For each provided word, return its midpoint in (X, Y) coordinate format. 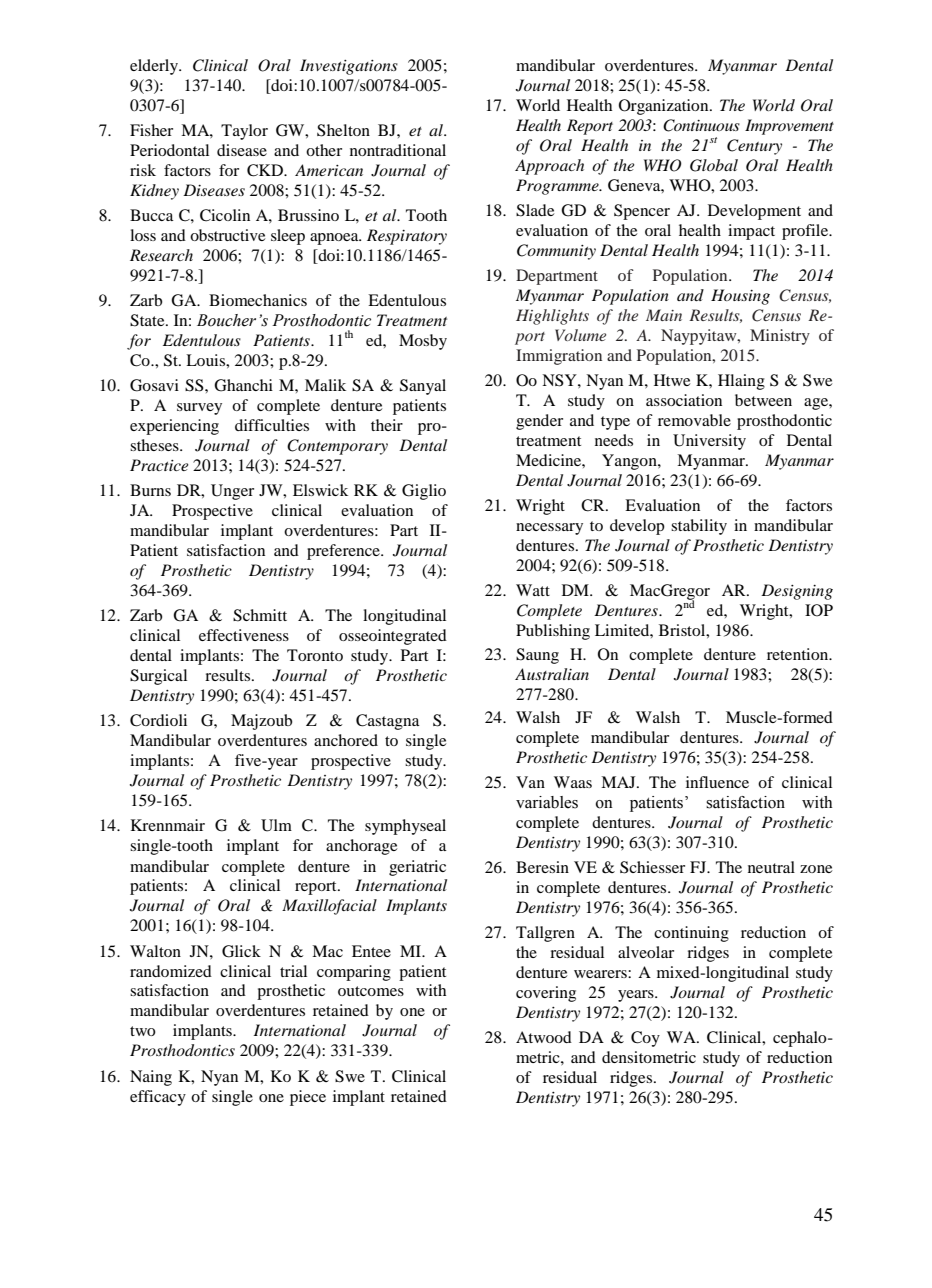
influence (717, 782)
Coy (645, 1039)
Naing (151, 1078)
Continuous (701, 125)
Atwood (544, 1037)
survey (199, 409)
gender (539, 422)
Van (530, 782)
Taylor (244, 132)
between (763, 400)
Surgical (158, 677)
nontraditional (398, 150)
